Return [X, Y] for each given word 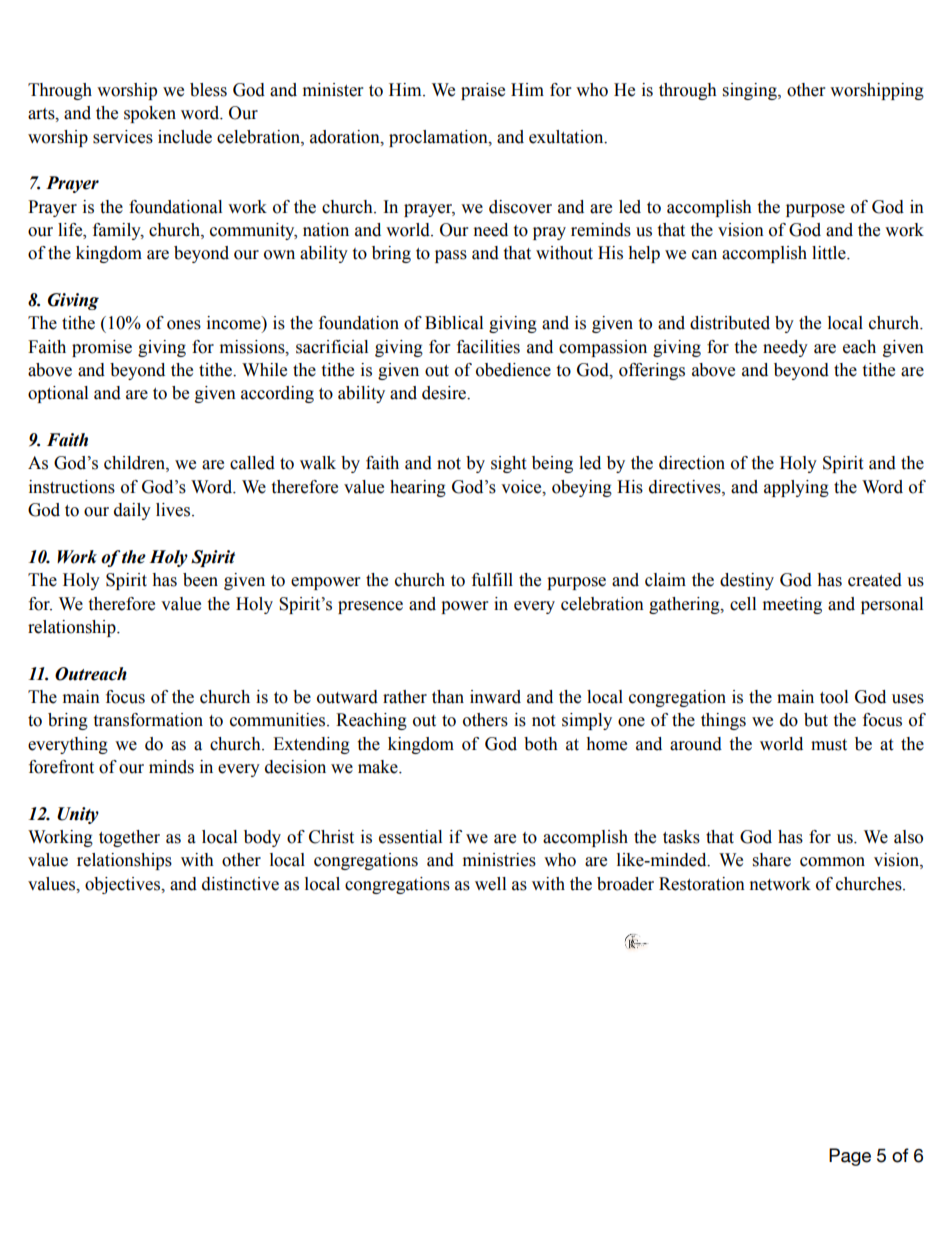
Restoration [702, 884]
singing [751, 91]
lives [174, 510]
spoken [150, 114]
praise [483, 91]
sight [508, 464]
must [829, 745]
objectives [124, 885]
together [129, 838]
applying [796, 488]
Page [850, 1157]
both [541, 744]
